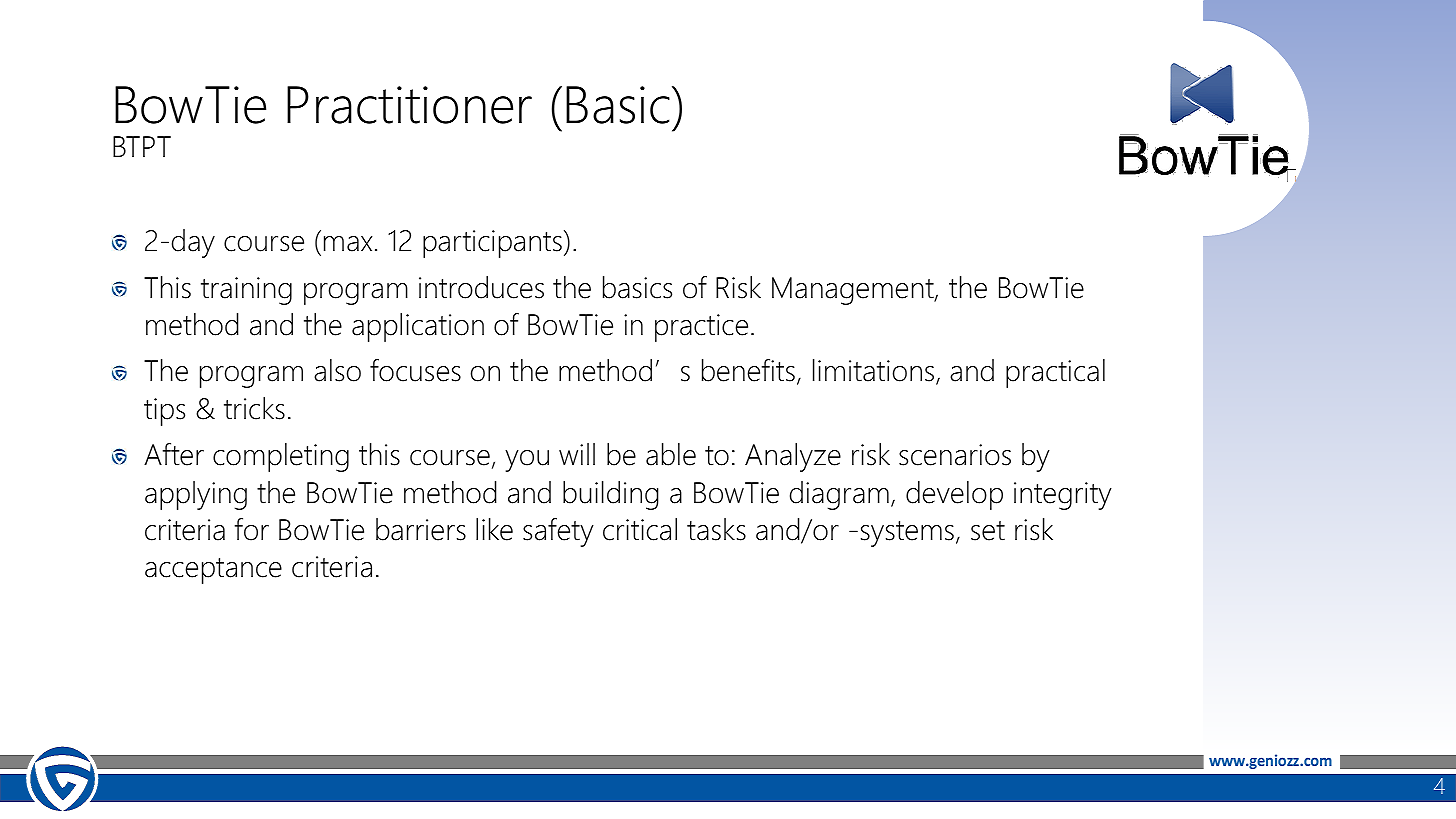  Describe the element at coordinates (252, 529) in the document. I see `for` at that location.
